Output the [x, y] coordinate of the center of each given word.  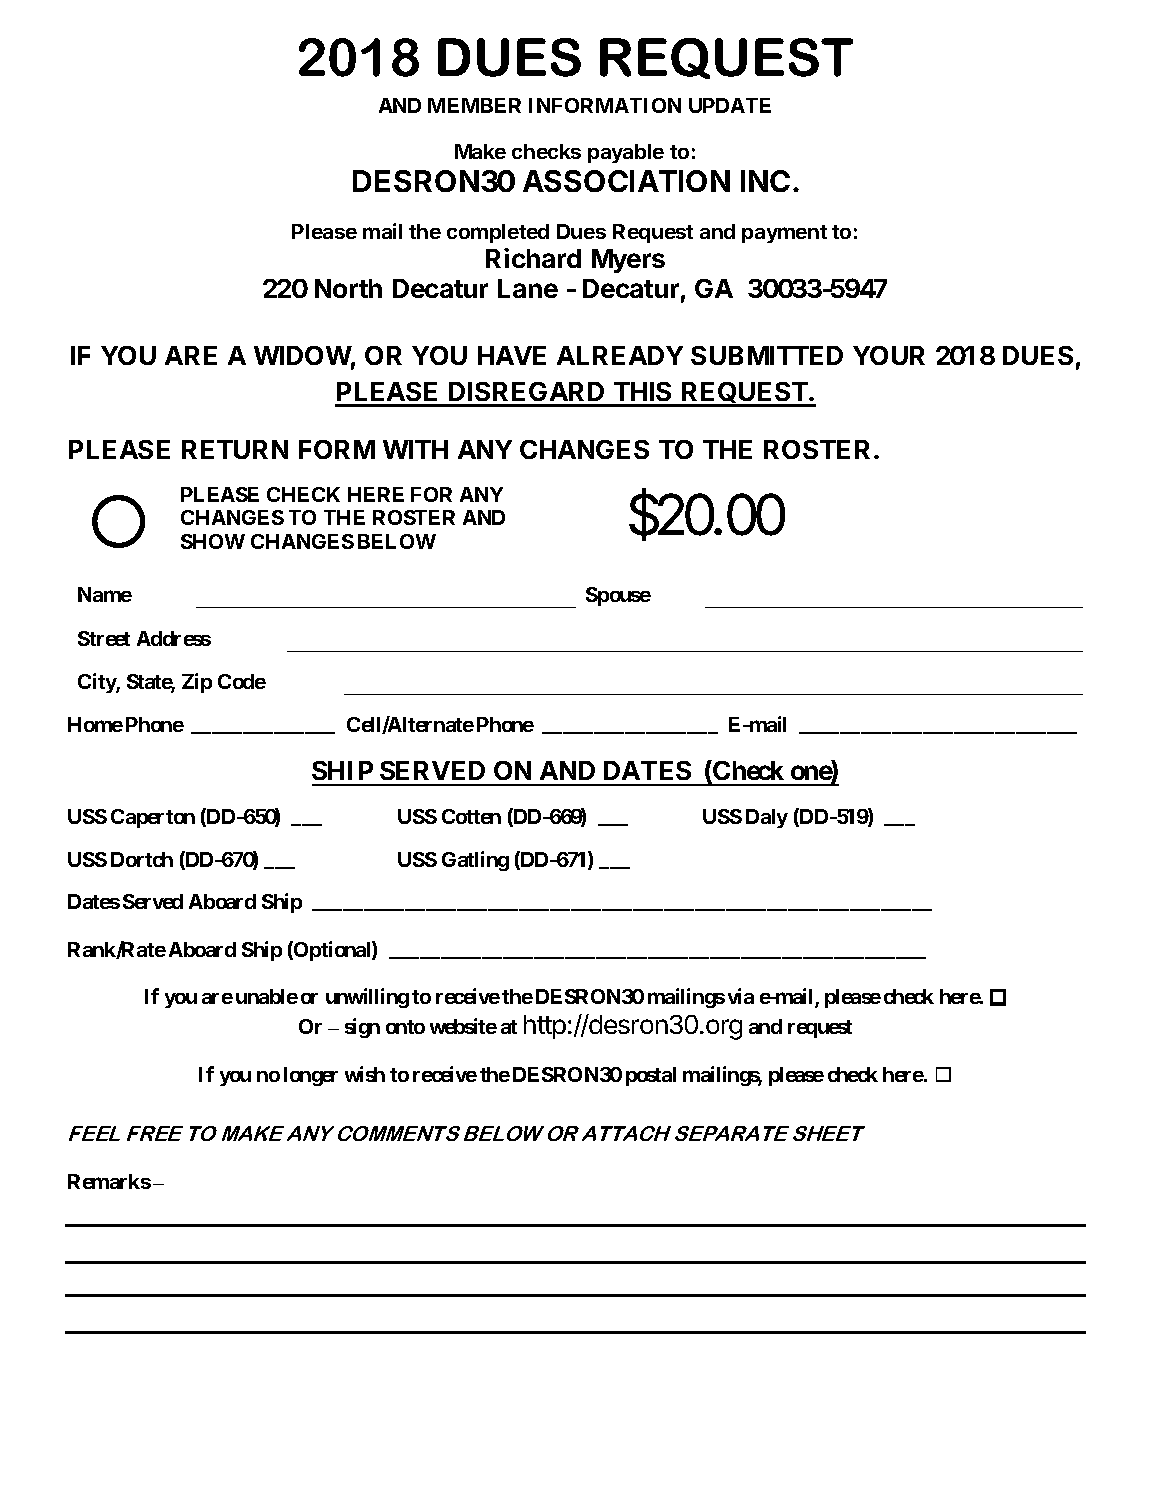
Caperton [153, 818]
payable [626, 153]
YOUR [889, 355]
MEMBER [474, 105]
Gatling [475, 861]
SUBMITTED [767, 355]
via [741, 996]
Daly [767, 818]
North [348, 288]
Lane [528, 288]
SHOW [213, 541]
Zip [197, 683]
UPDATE [730, 105]
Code [242, 681]
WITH [415, 449]
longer [311, 1076]
